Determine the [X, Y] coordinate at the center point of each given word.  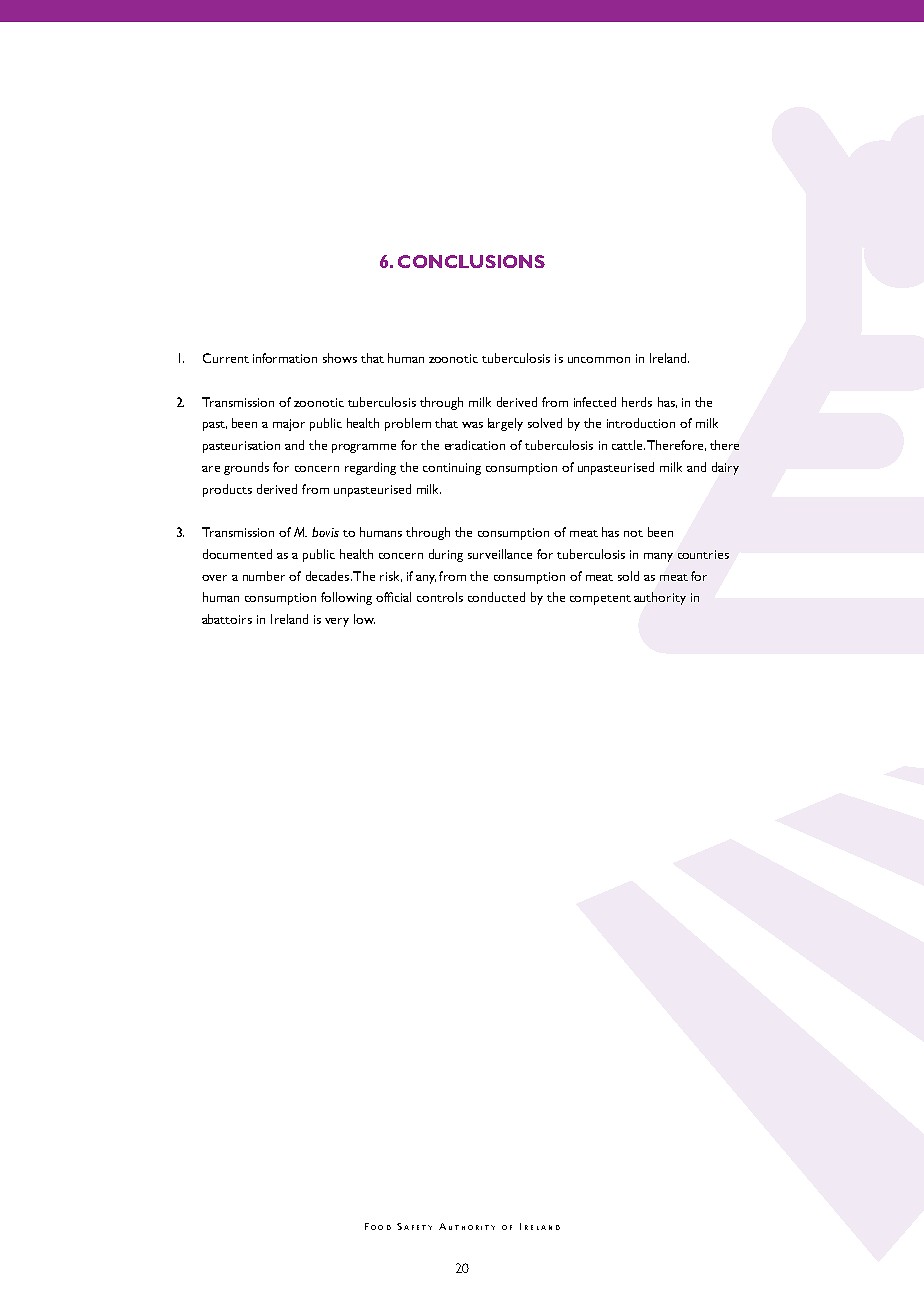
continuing [452, 469]
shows [340, 358]
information [285, 358]
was [472, 425]
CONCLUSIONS [471, 261]
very [337, 622]
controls [440, 597]
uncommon [599, 360]
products [227, 490]
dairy [725, 468]
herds [637, 402]
